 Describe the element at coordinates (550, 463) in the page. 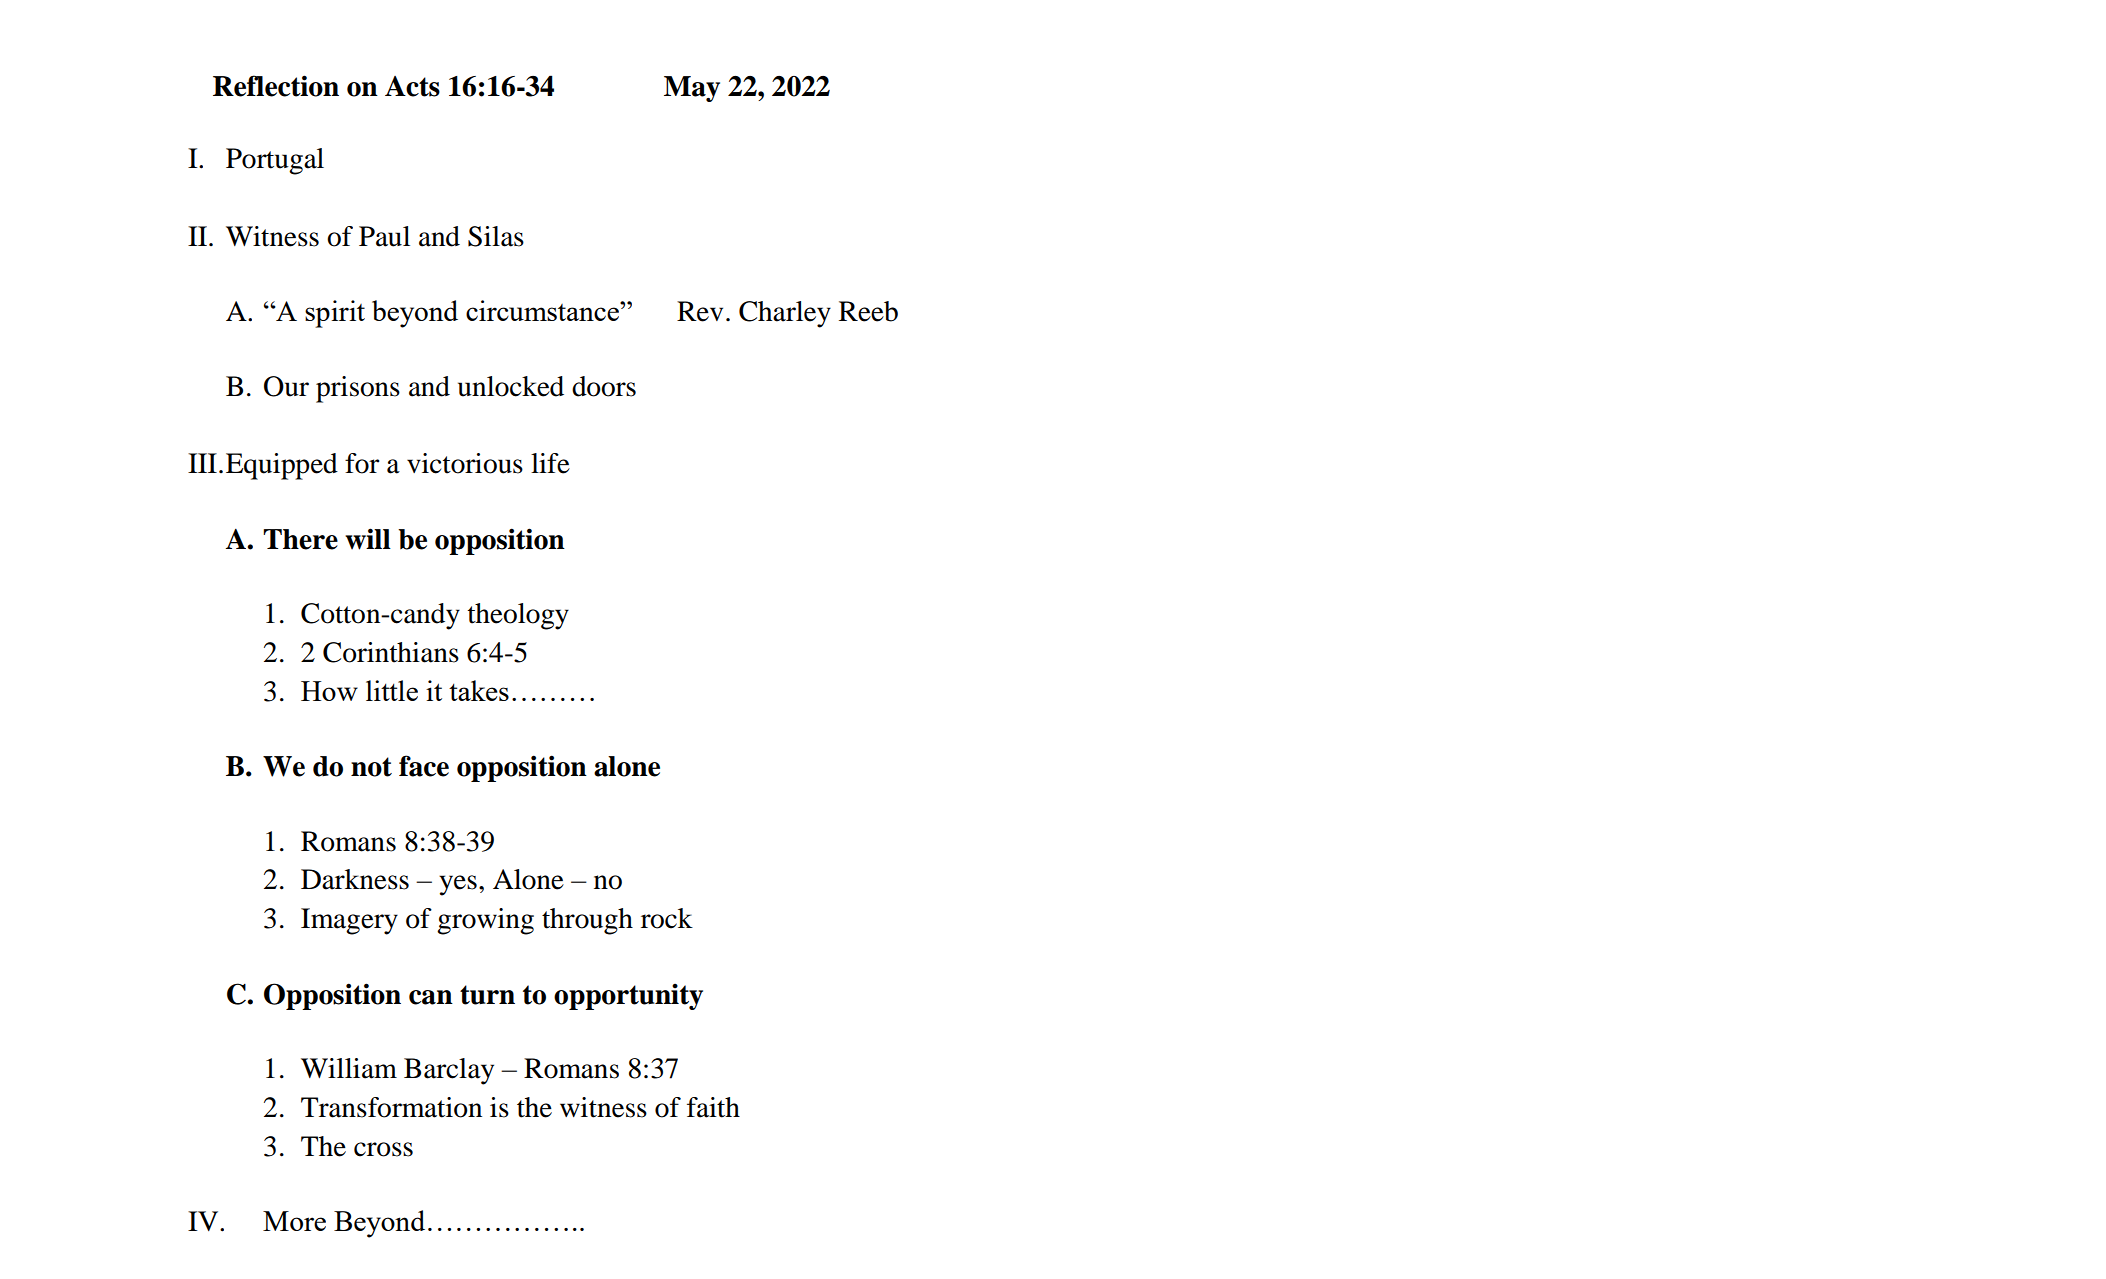

I see `life` at that location.
